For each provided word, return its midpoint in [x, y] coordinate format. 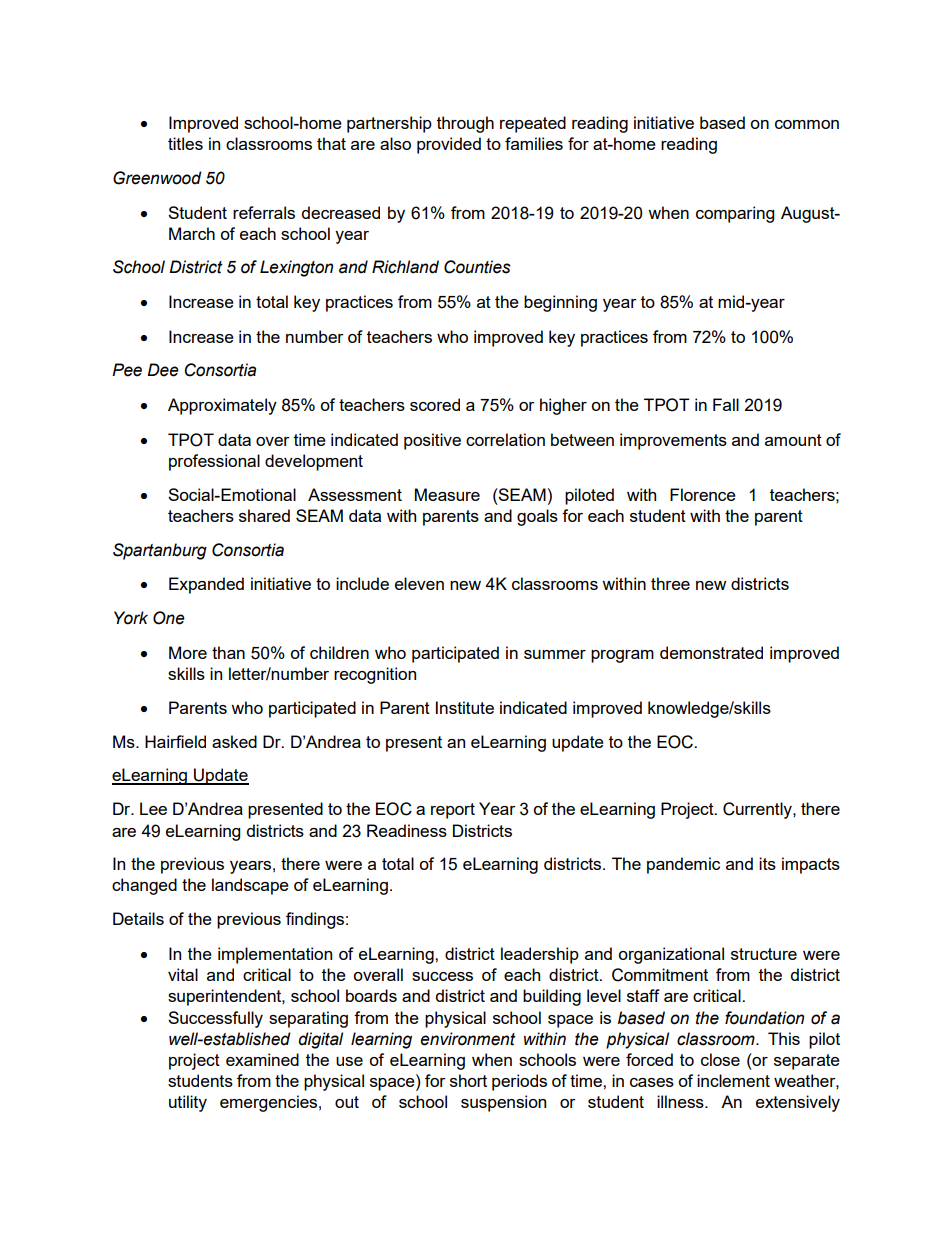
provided [449, 145]
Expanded [206, 585]
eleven [419, 583]
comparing [735, 214]
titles [185, 143]
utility [188, 1103]
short [468, 1080]
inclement [733, 1080]
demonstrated [711, 652]
